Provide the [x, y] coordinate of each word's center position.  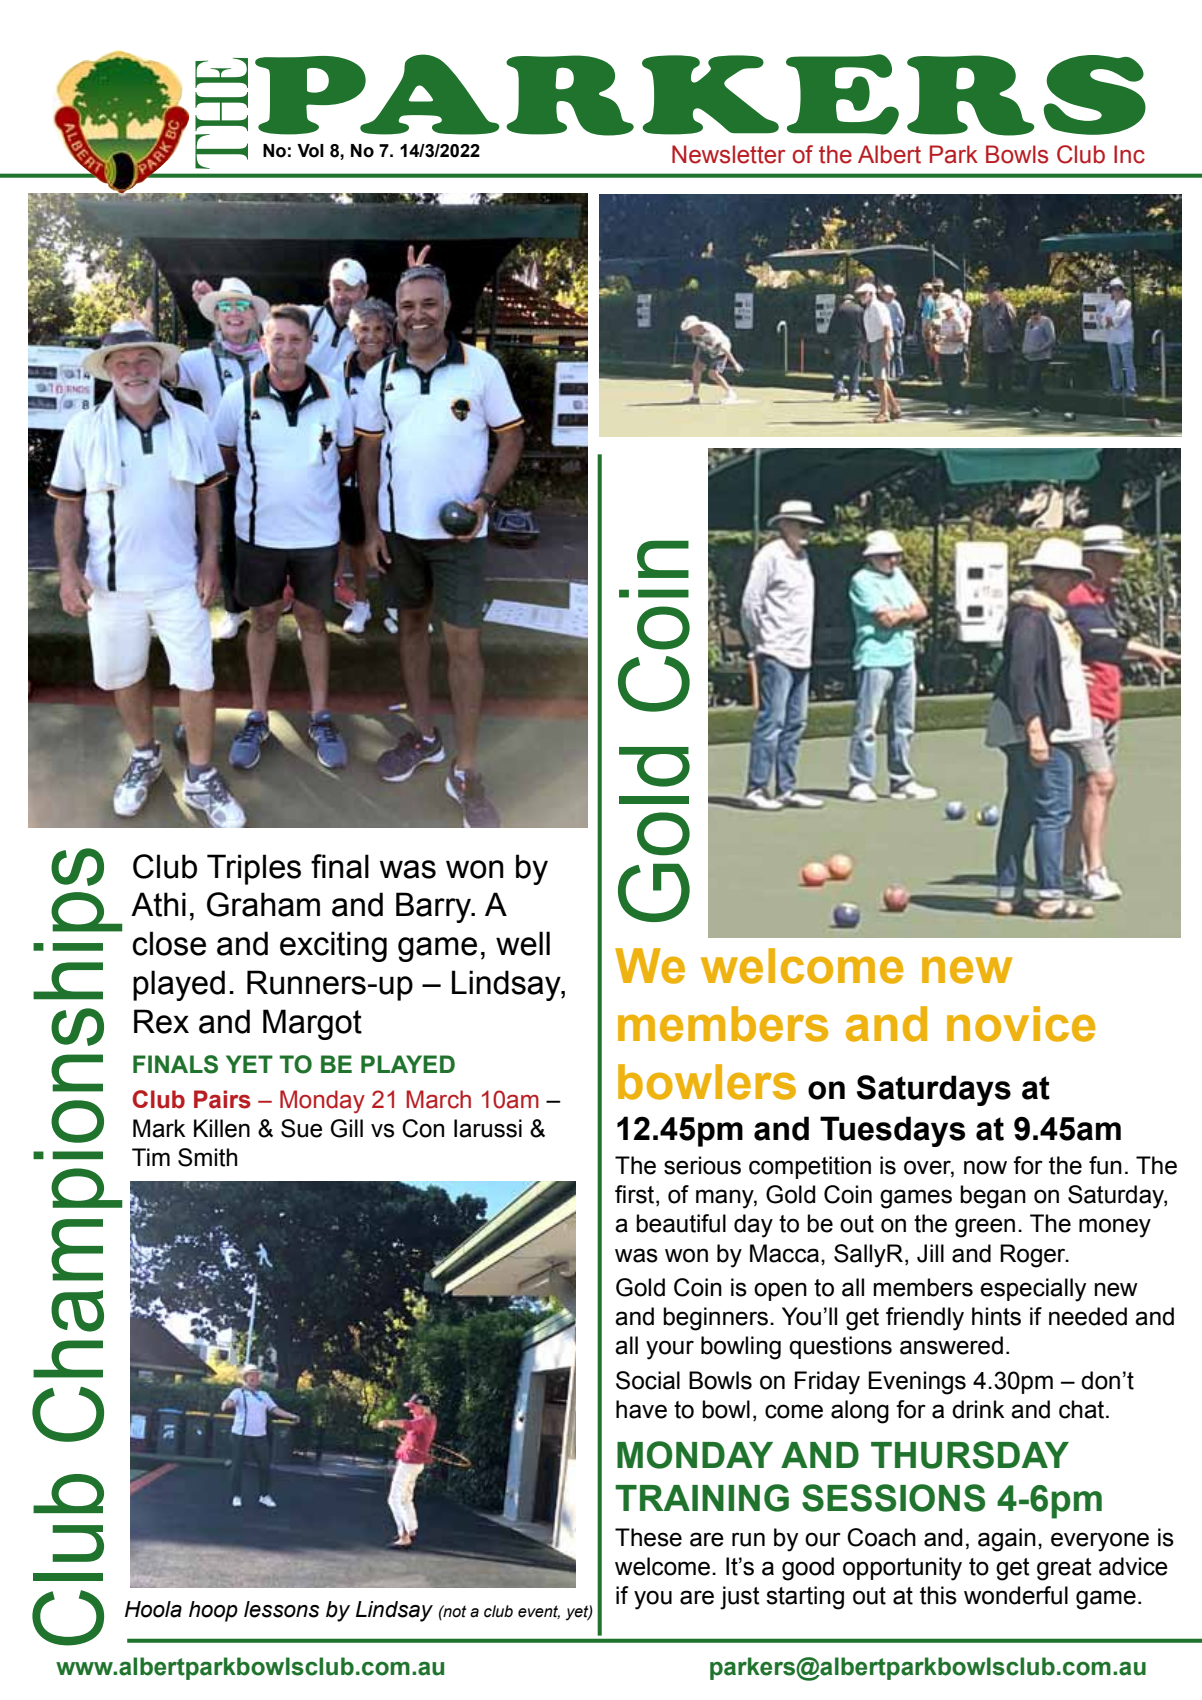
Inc [1129, 154]
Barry [434, 907]
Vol [310, 151]
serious [702, 1165]
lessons [281, 1609]
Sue [301, 1128]
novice [1021, 1024]
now [985, 1167]
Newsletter [728, 154]
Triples [254, 869]
